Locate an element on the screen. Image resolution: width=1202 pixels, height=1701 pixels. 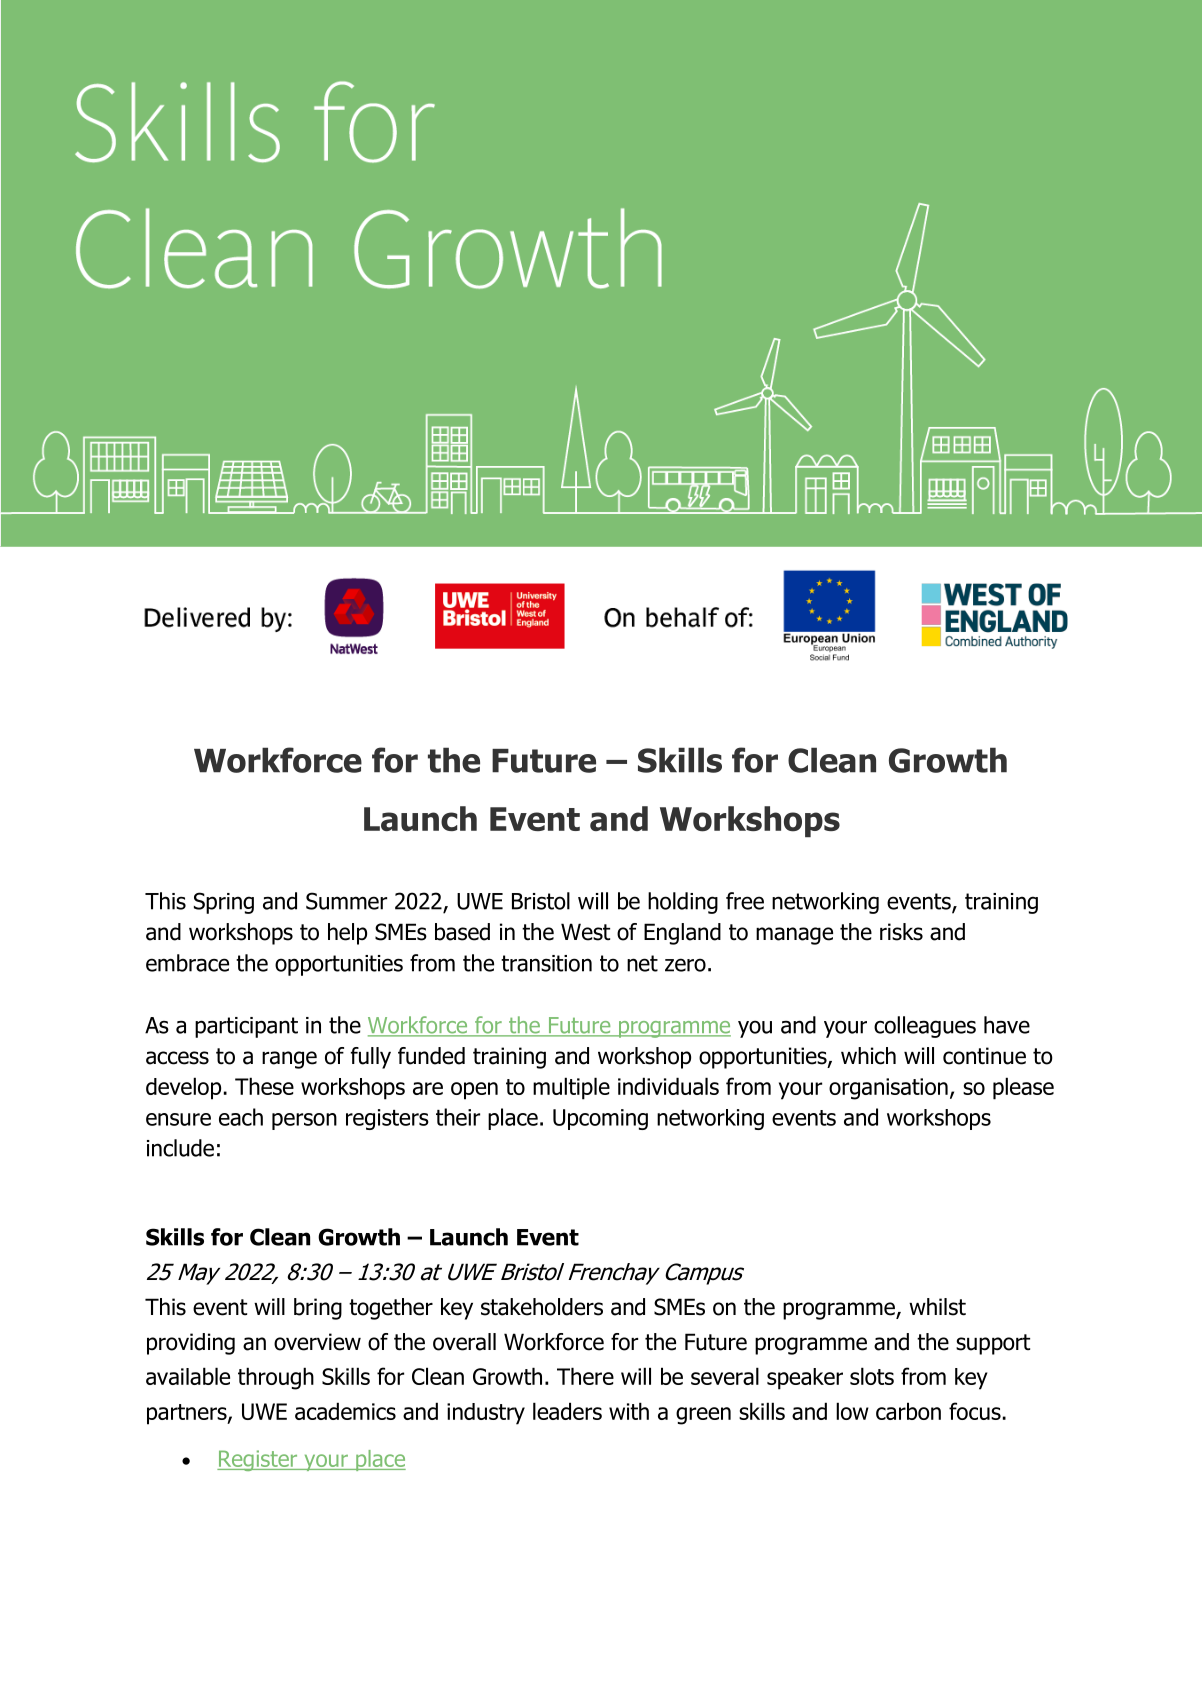
Spring is located at coordinates (224, 903).
